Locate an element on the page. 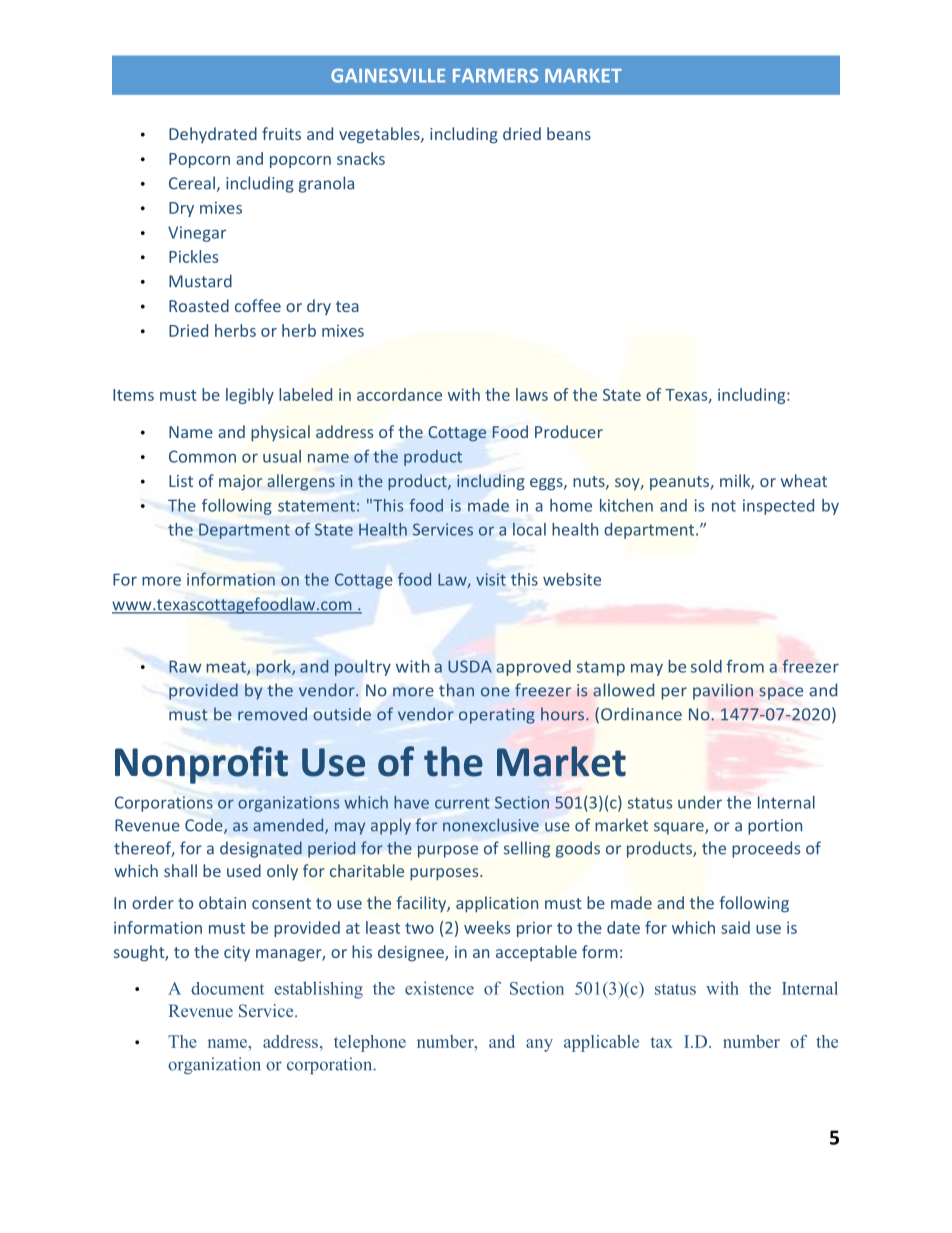 The width and height of the document is (952, 1233). Dehydrated is located at coordinates (213, 135).
